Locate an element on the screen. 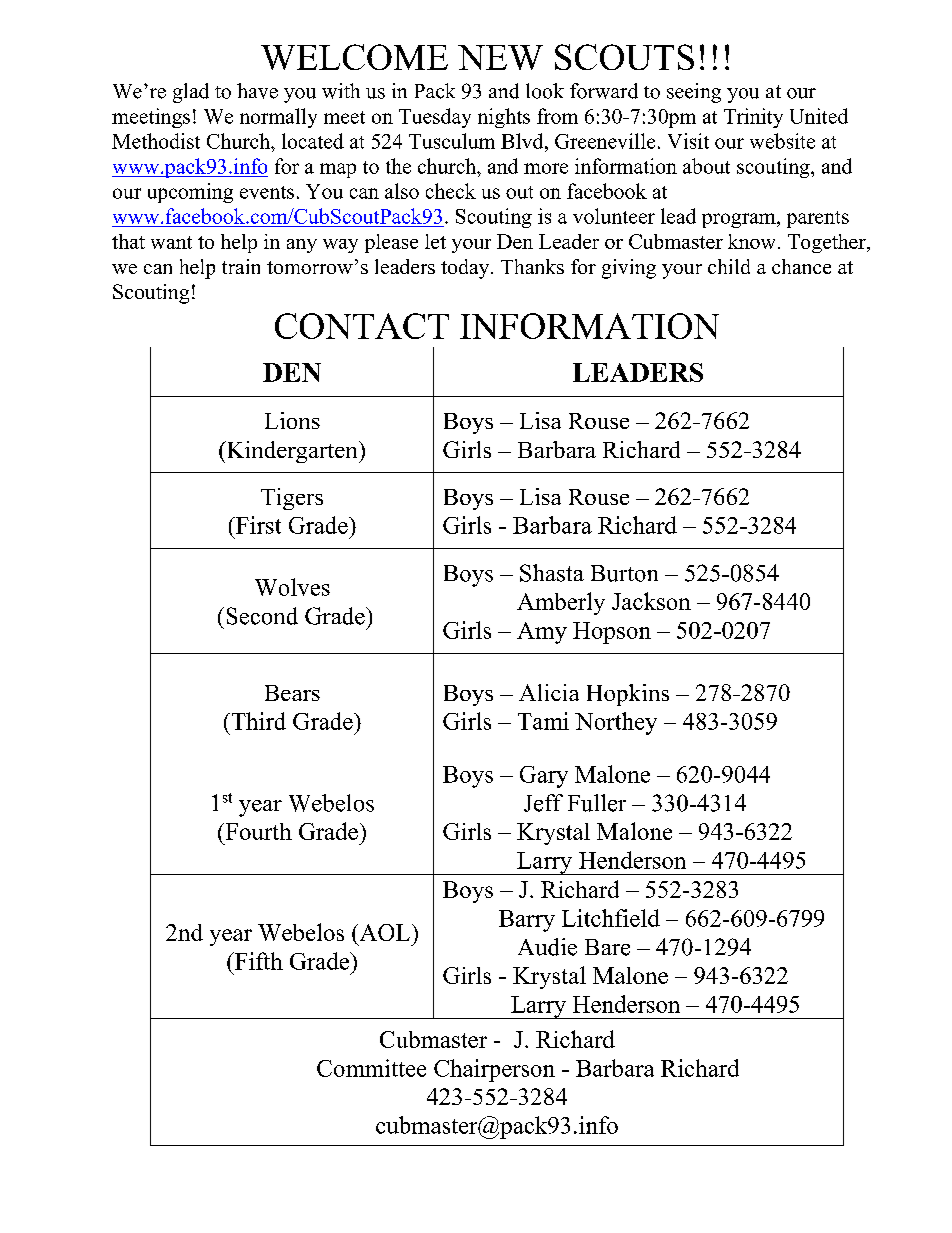  Hopkins is located at coordinates (628, 695).
